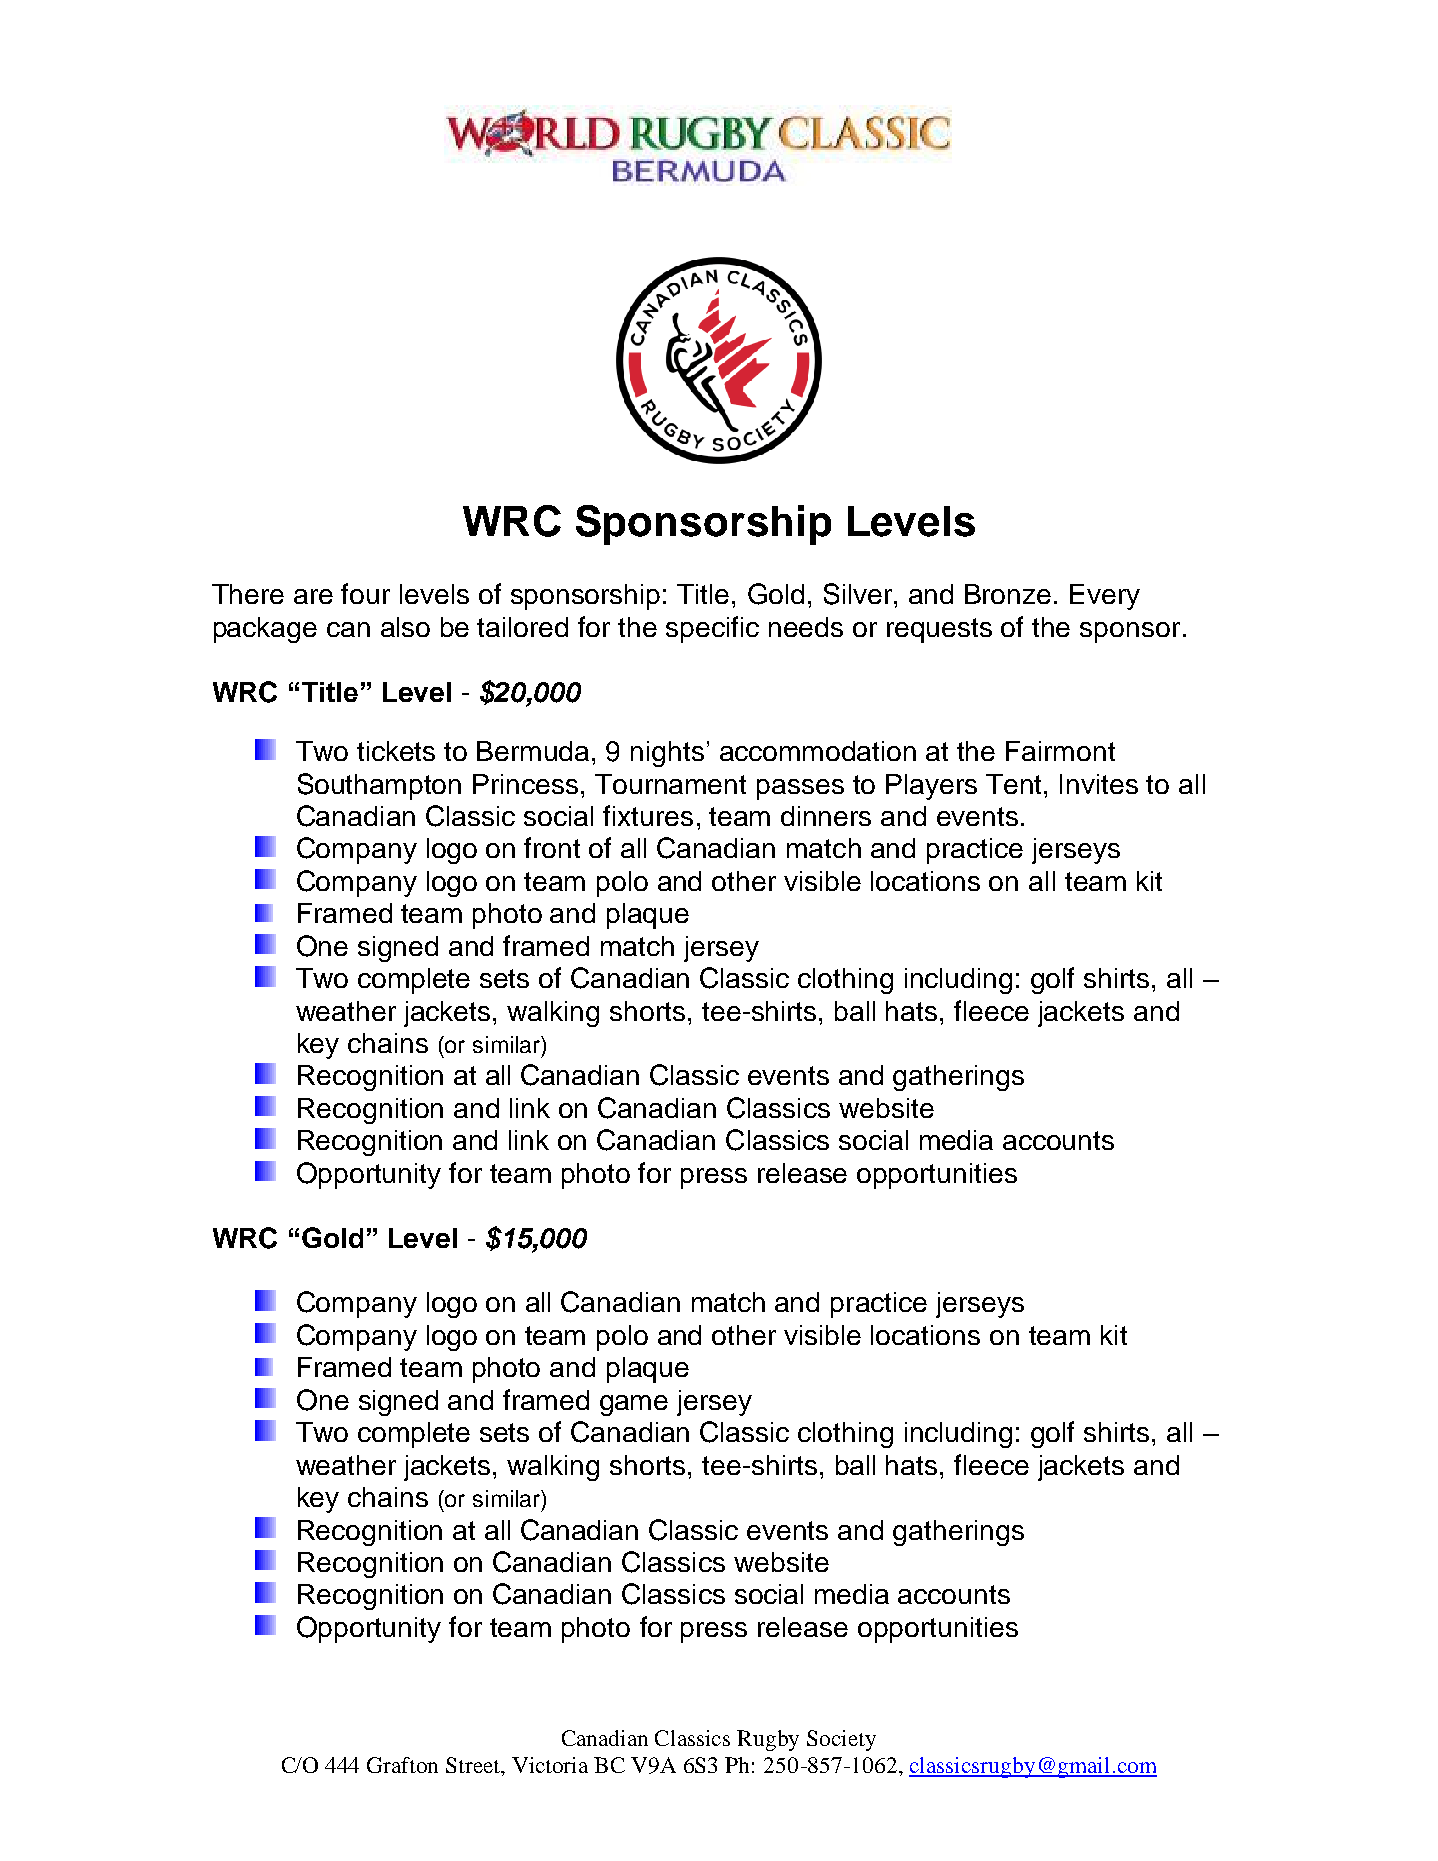 The image size is (1438, 1861). Describe the element at coordinates (365, 593) in the page. I see `four` at that location.
